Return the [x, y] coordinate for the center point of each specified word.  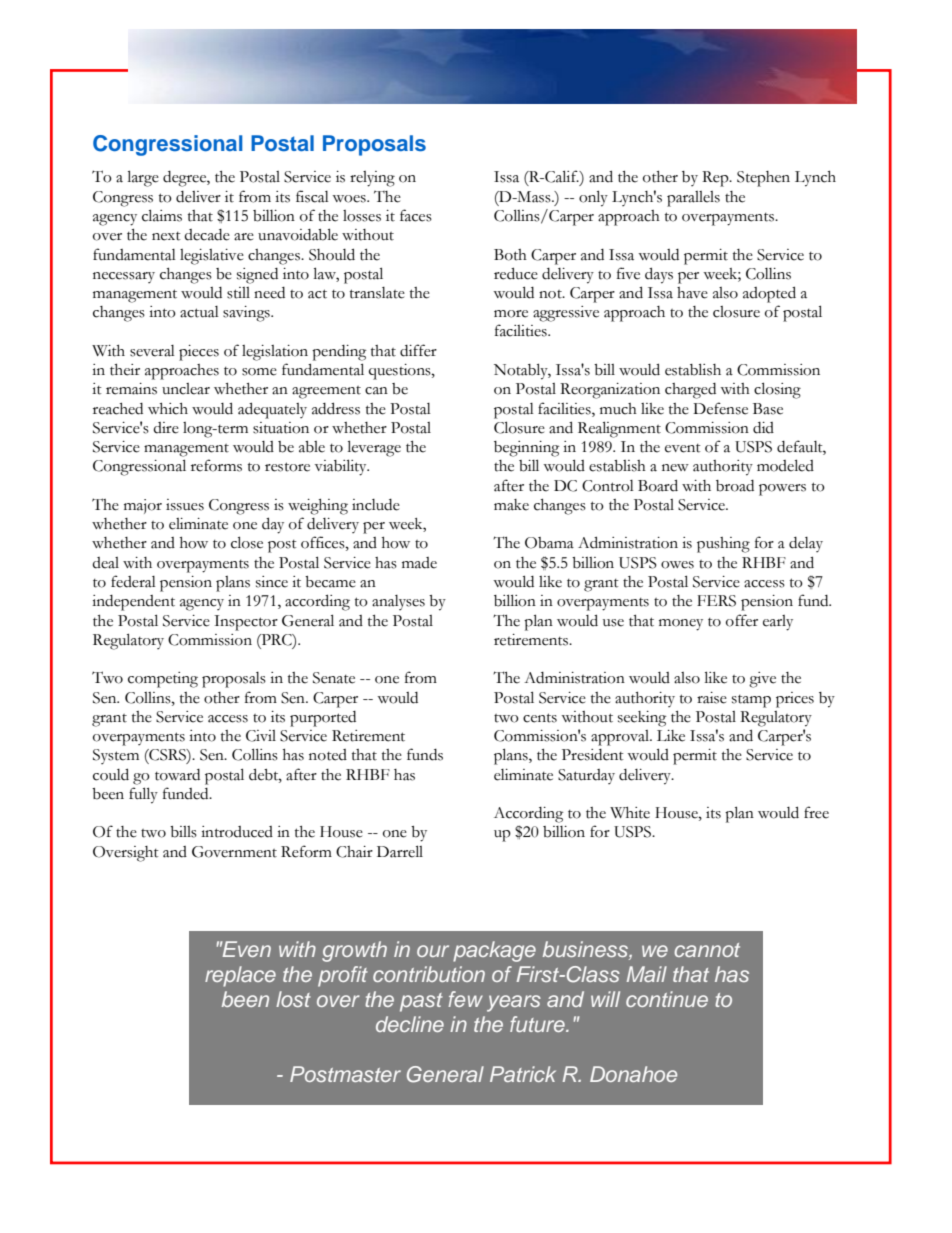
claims [162, 215]
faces [416, 215]
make [511, 505]
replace [240, 976]
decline [410, 1024]
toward [177, 775]
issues [185, 505]
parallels [693, 199]
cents [540, 718]
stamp [751, 701]
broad [735, 486]
